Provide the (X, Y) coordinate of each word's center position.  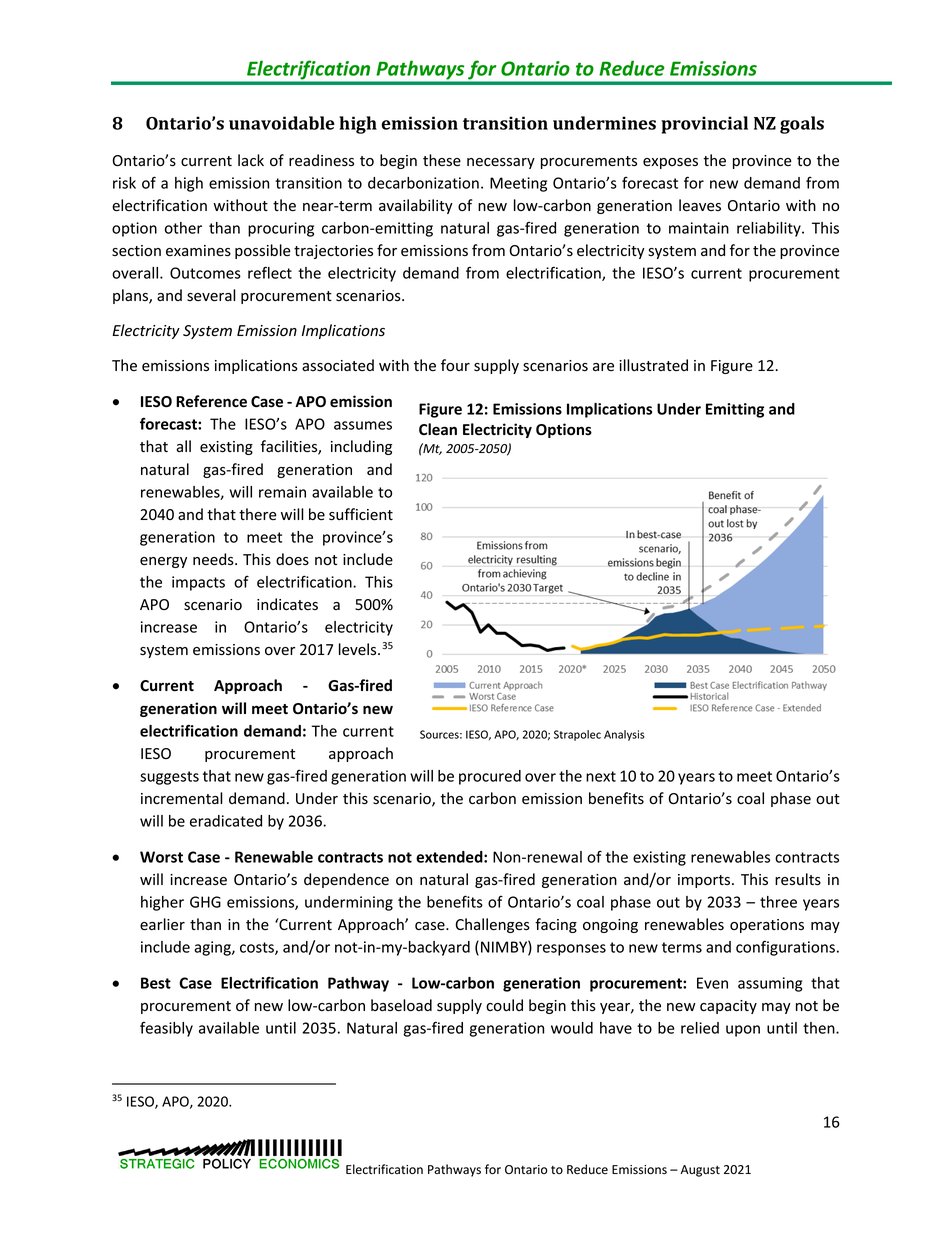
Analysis (624, 735)
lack (251, 160)
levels (359, 649)
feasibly (166, 1029)
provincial (704, 125)
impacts (198, 583)
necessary (501, 163)
